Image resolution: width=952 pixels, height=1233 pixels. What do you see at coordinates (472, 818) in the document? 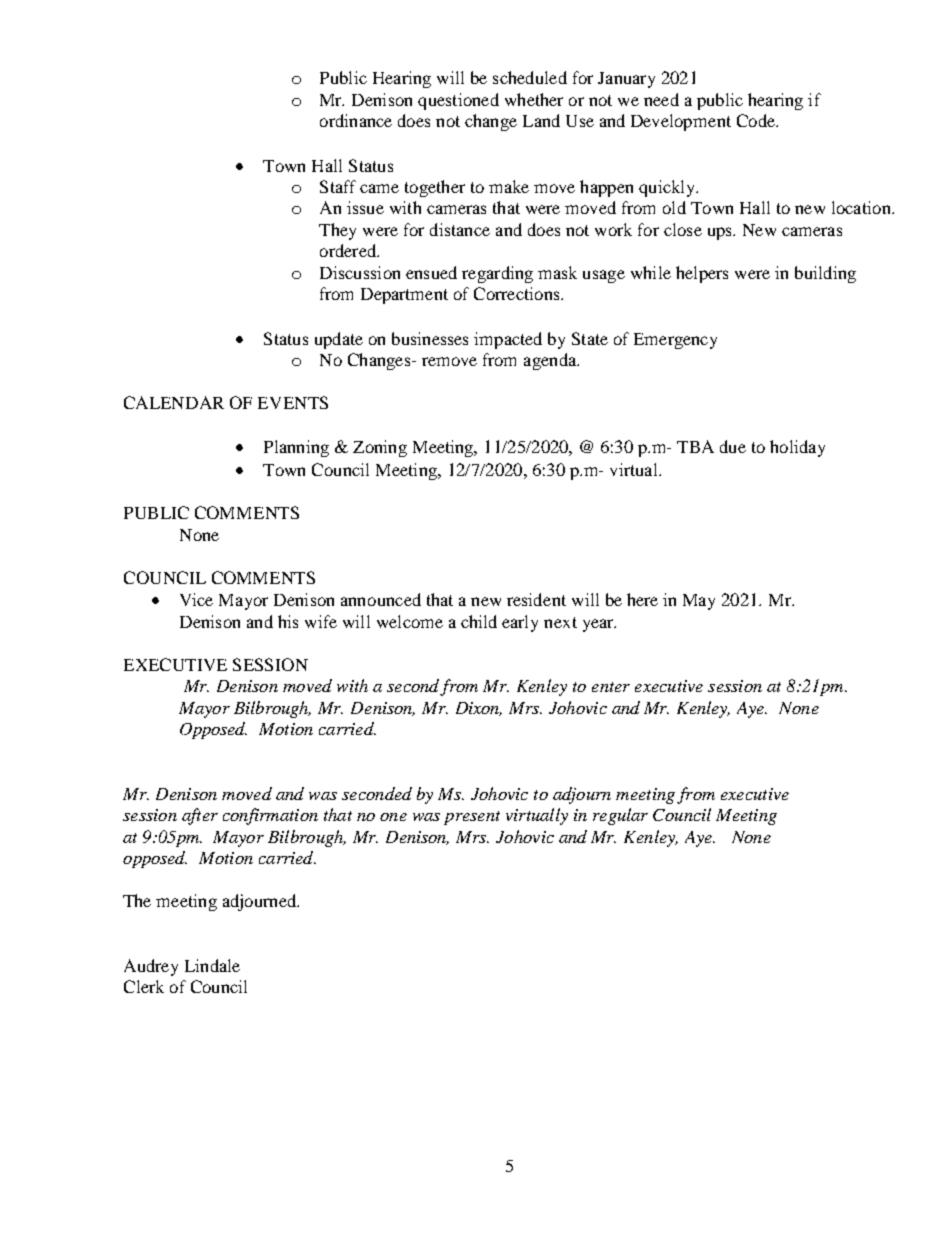
I see `present` at bounding box center [472, 818].
